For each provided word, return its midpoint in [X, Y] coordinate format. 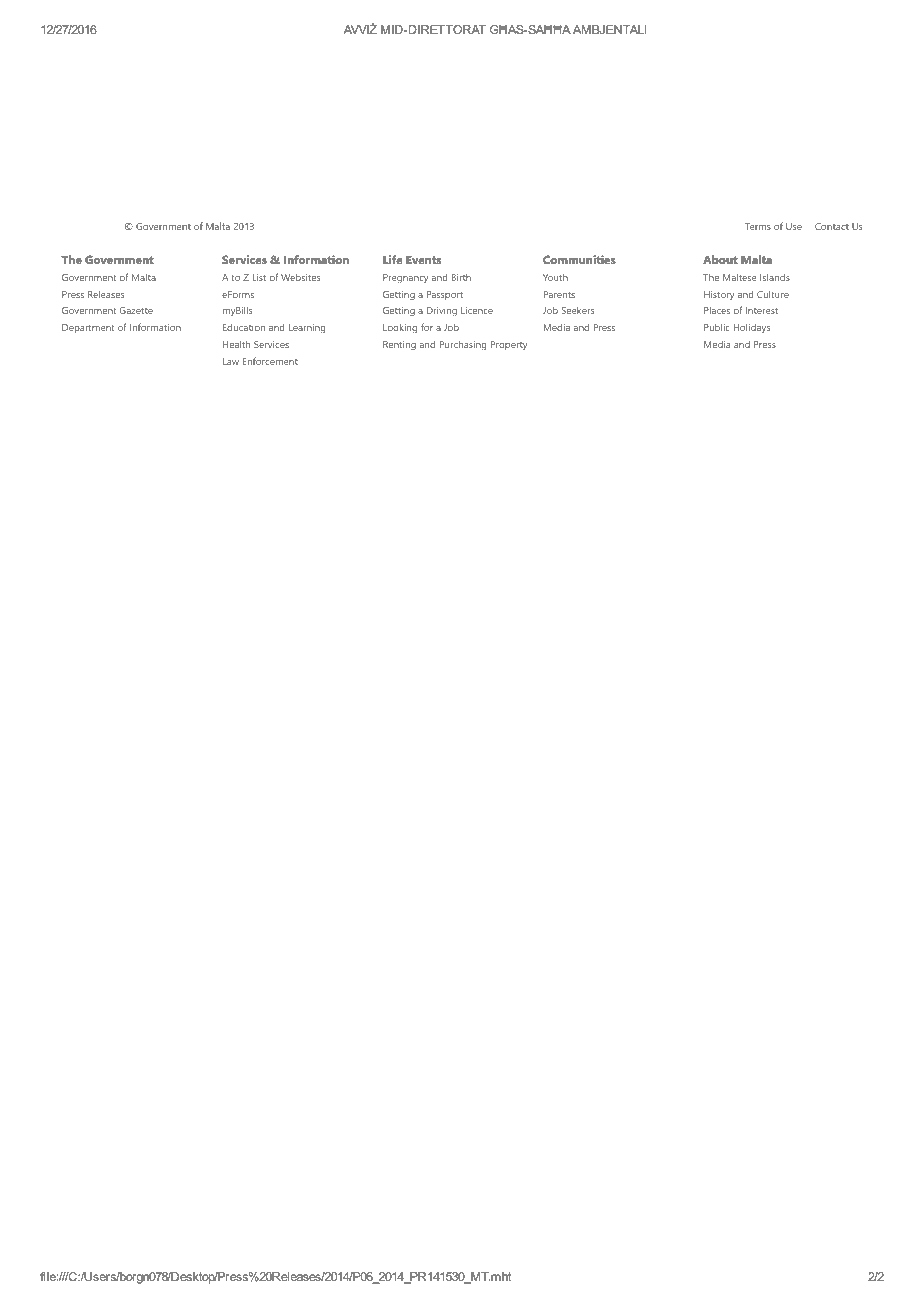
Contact [832, 226]
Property [509, 346]
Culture [773, 294]
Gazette [136, 310]
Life [393, 259]
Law [231, 361]
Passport [445, 295]
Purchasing [463, 346]
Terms [758, 226]
